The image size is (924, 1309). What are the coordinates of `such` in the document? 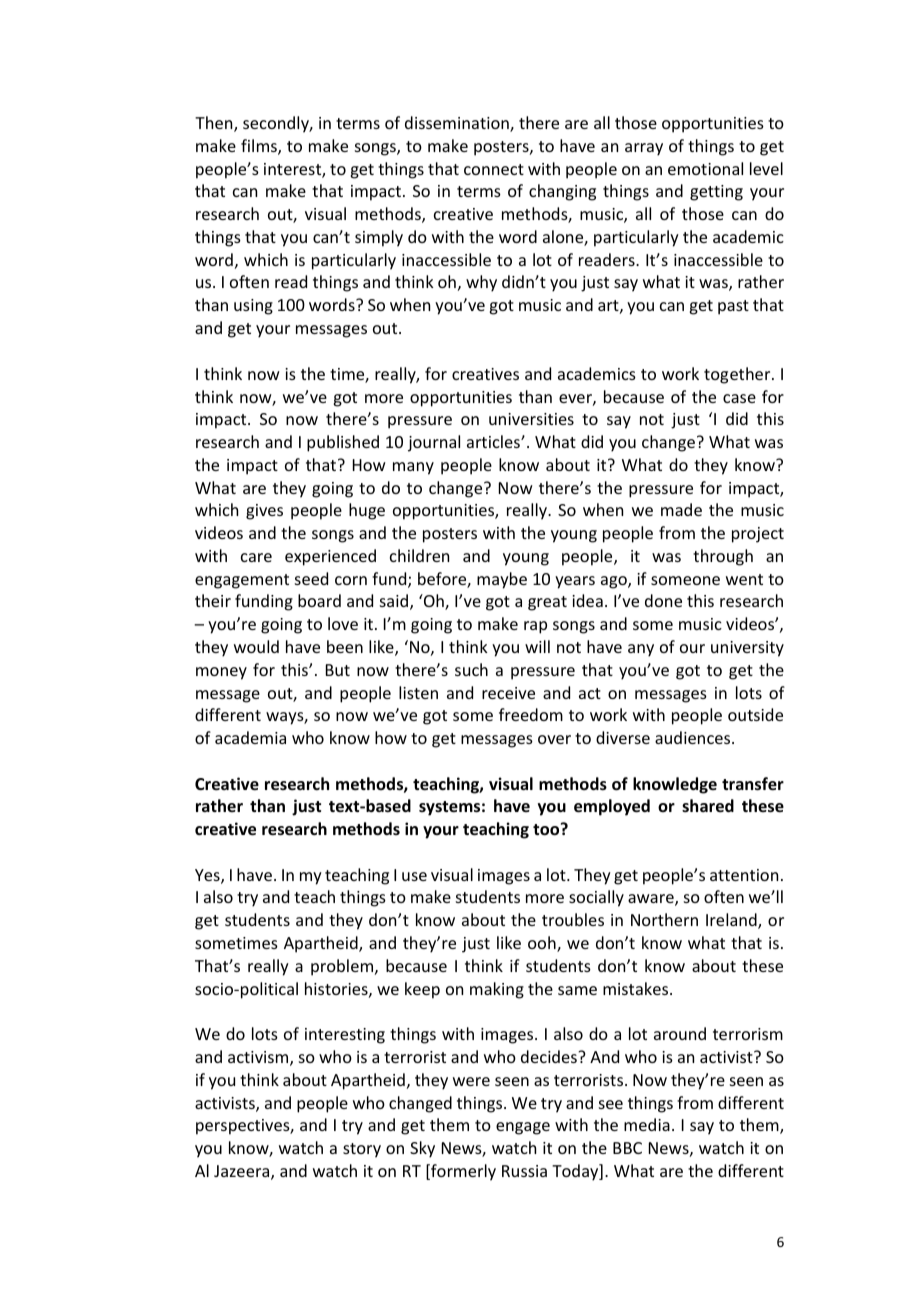 It's located at (471, 669).
